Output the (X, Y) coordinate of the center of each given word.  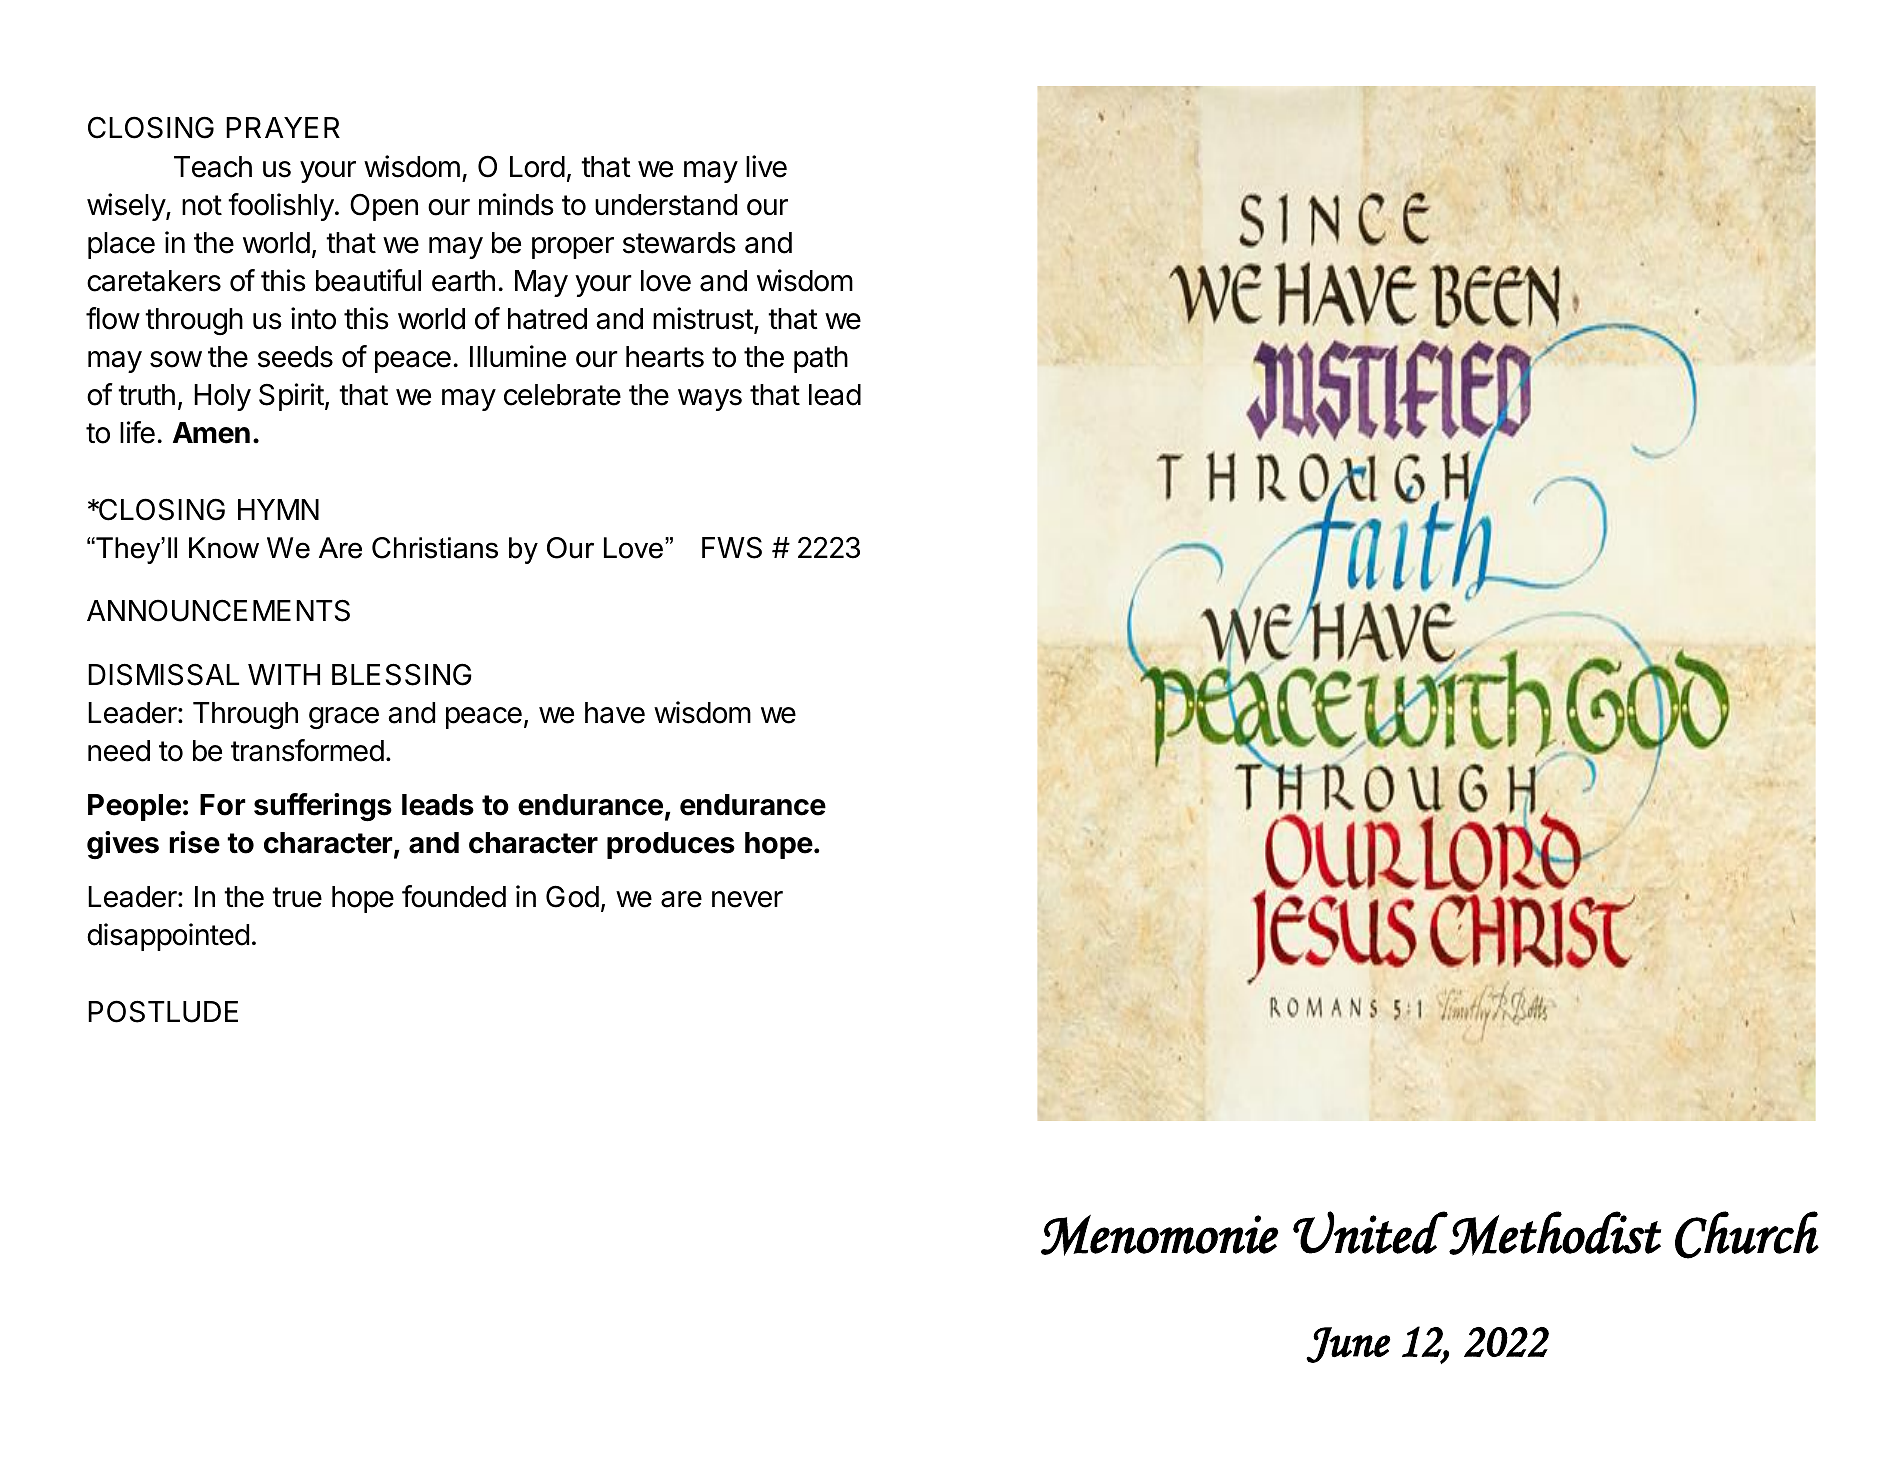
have (615, 713)
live (766, 166)
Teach (213, 167)
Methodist (1555, 1233)
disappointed (168, 937)
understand (666, 205)
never (747, 899)
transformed (307, 750)
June (1348, 1345)
